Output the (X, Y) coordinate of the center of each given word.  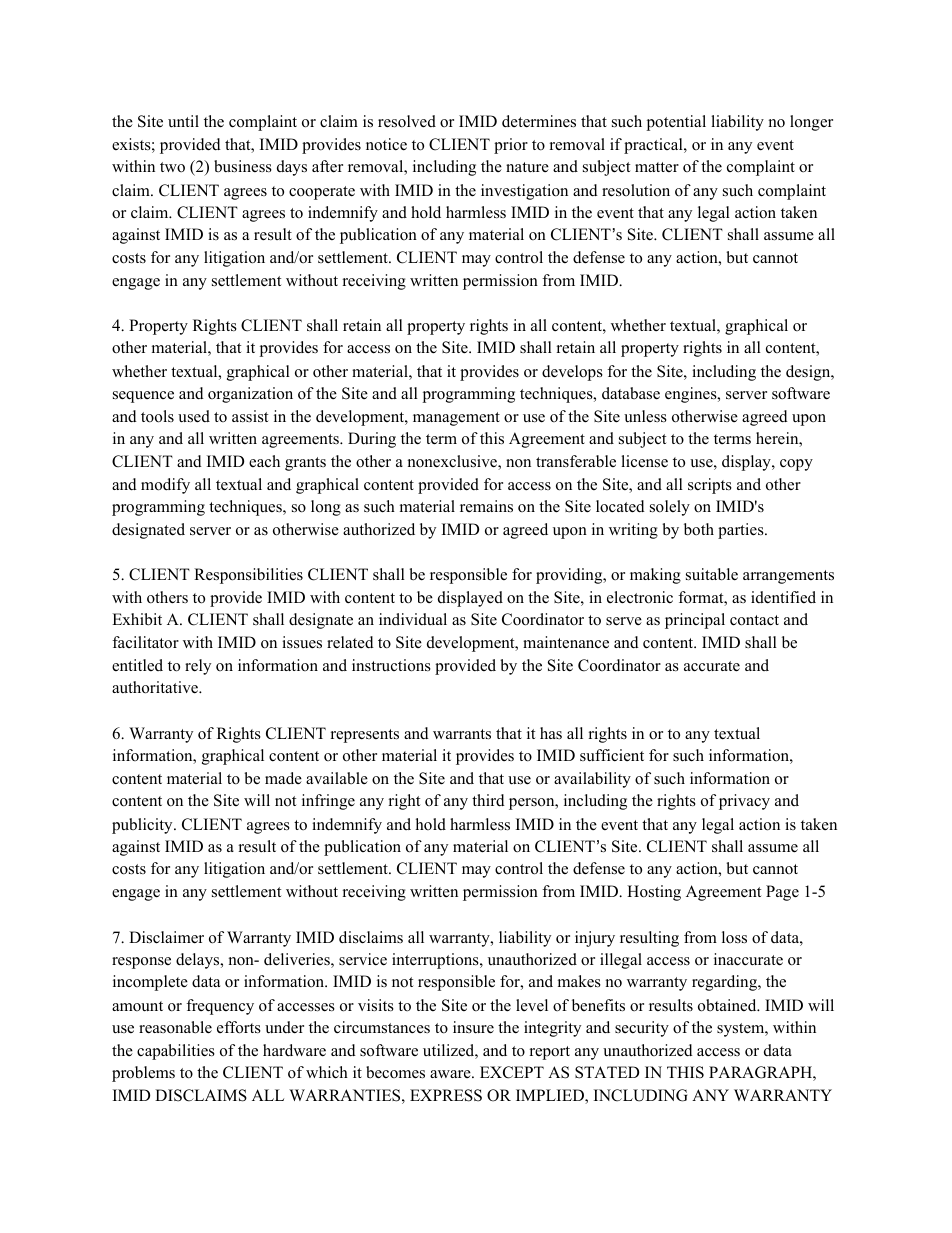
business (243, 166)
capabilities (176, 1052)
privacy (744, 802)
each (264, 461)
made (283, 778)
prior (511, 146)
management (456, 419)
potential (676, 123)
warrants (462, 734)
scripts (710, 486)
